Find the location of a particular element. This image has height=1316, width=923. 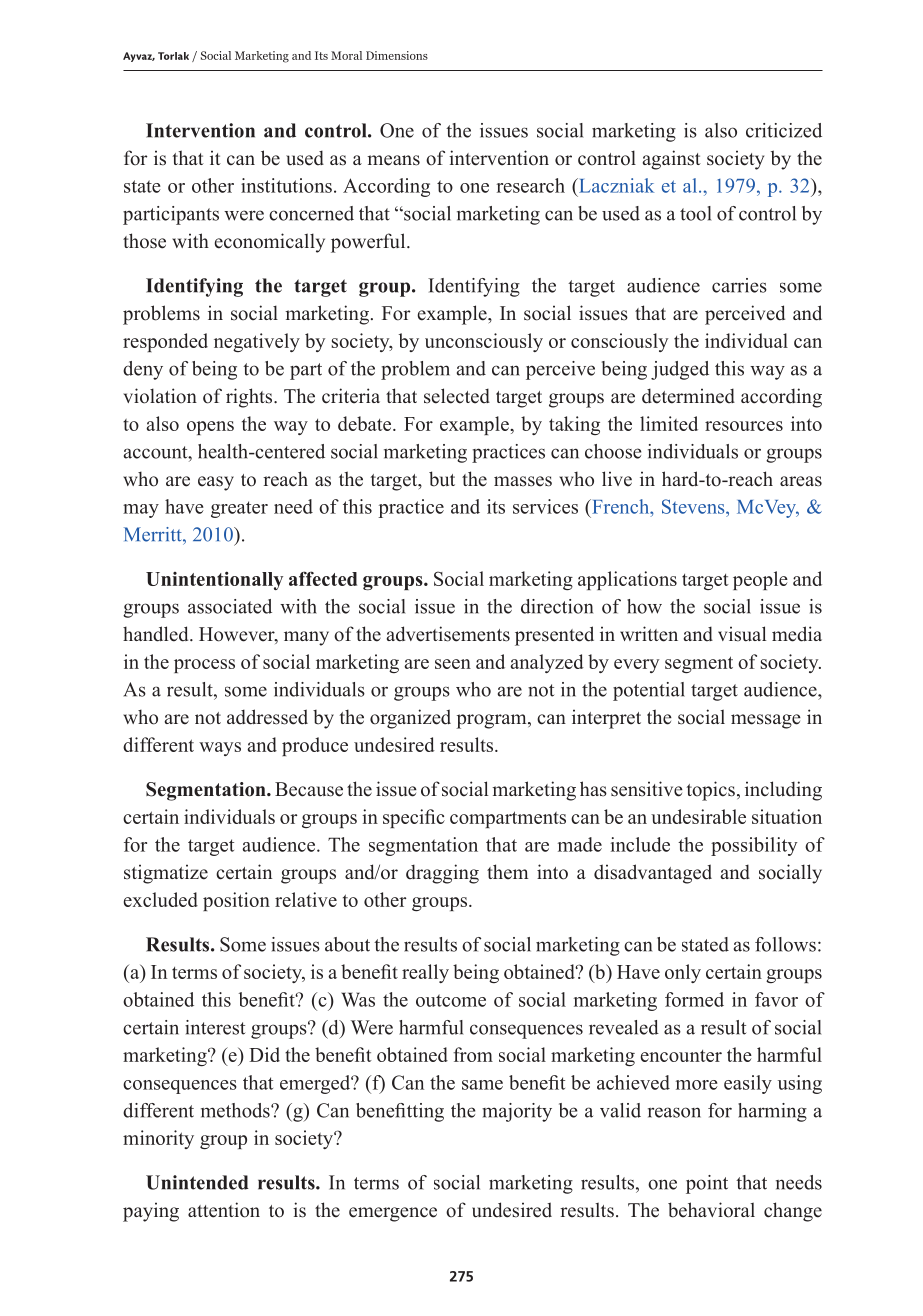

criticized is located at coordinates (784, 130).
